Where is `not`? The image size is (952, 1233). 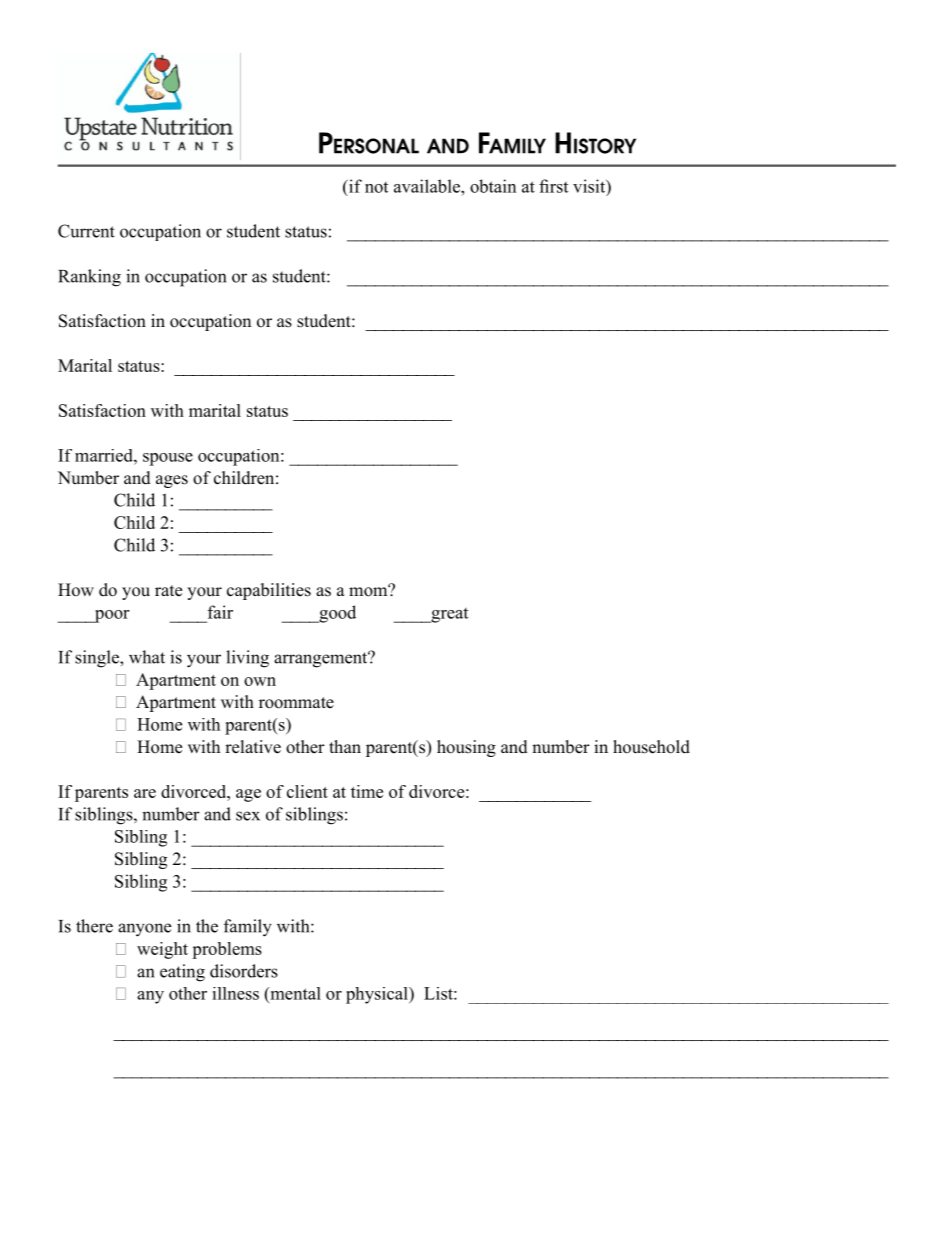
not is located at coordinates (376, 187).
